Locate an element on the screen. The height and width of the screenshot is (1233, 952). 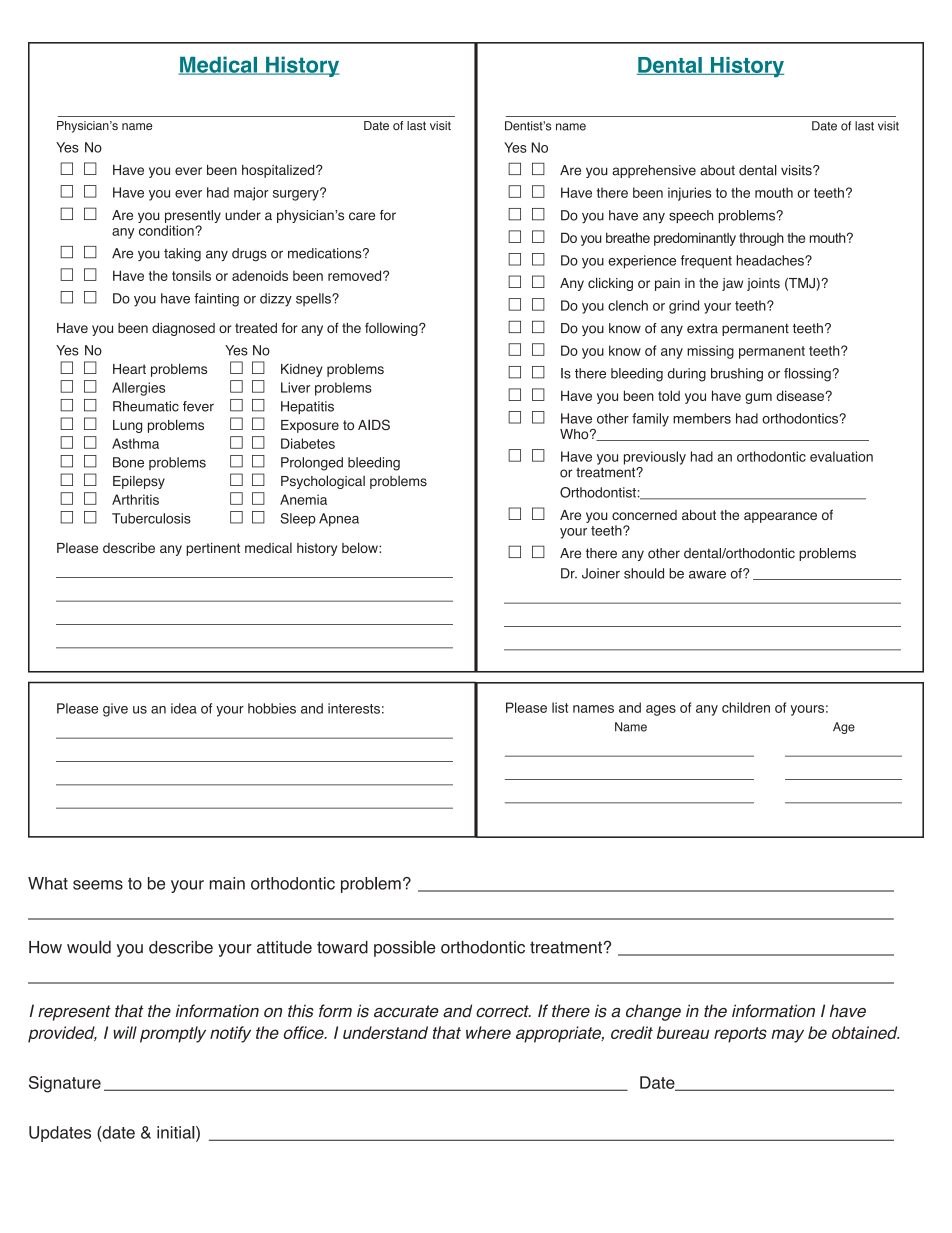
Rheumatic is located at coordinates (146, 406).
